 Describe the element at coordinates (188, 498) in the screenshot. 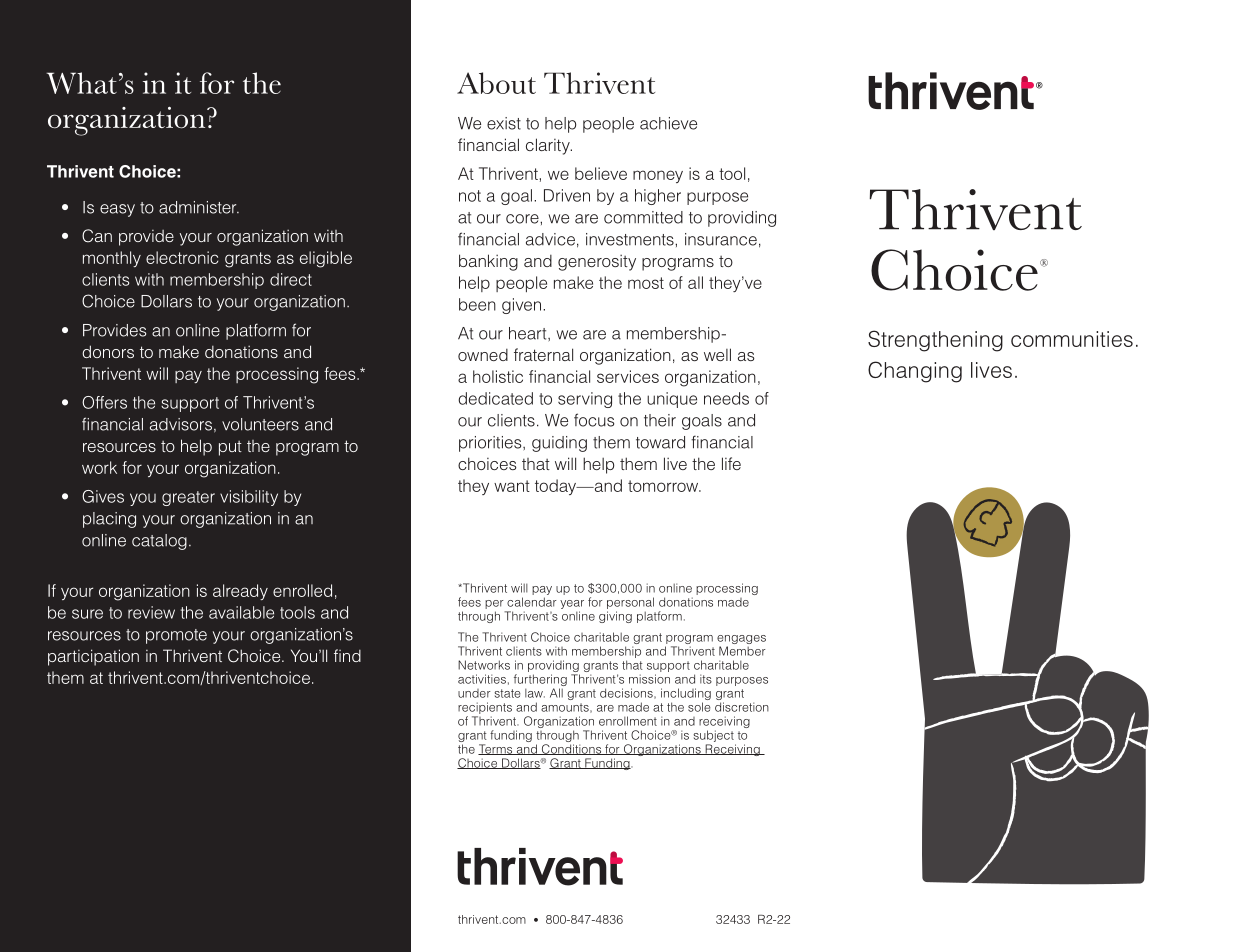

I see `greater` at that location.
